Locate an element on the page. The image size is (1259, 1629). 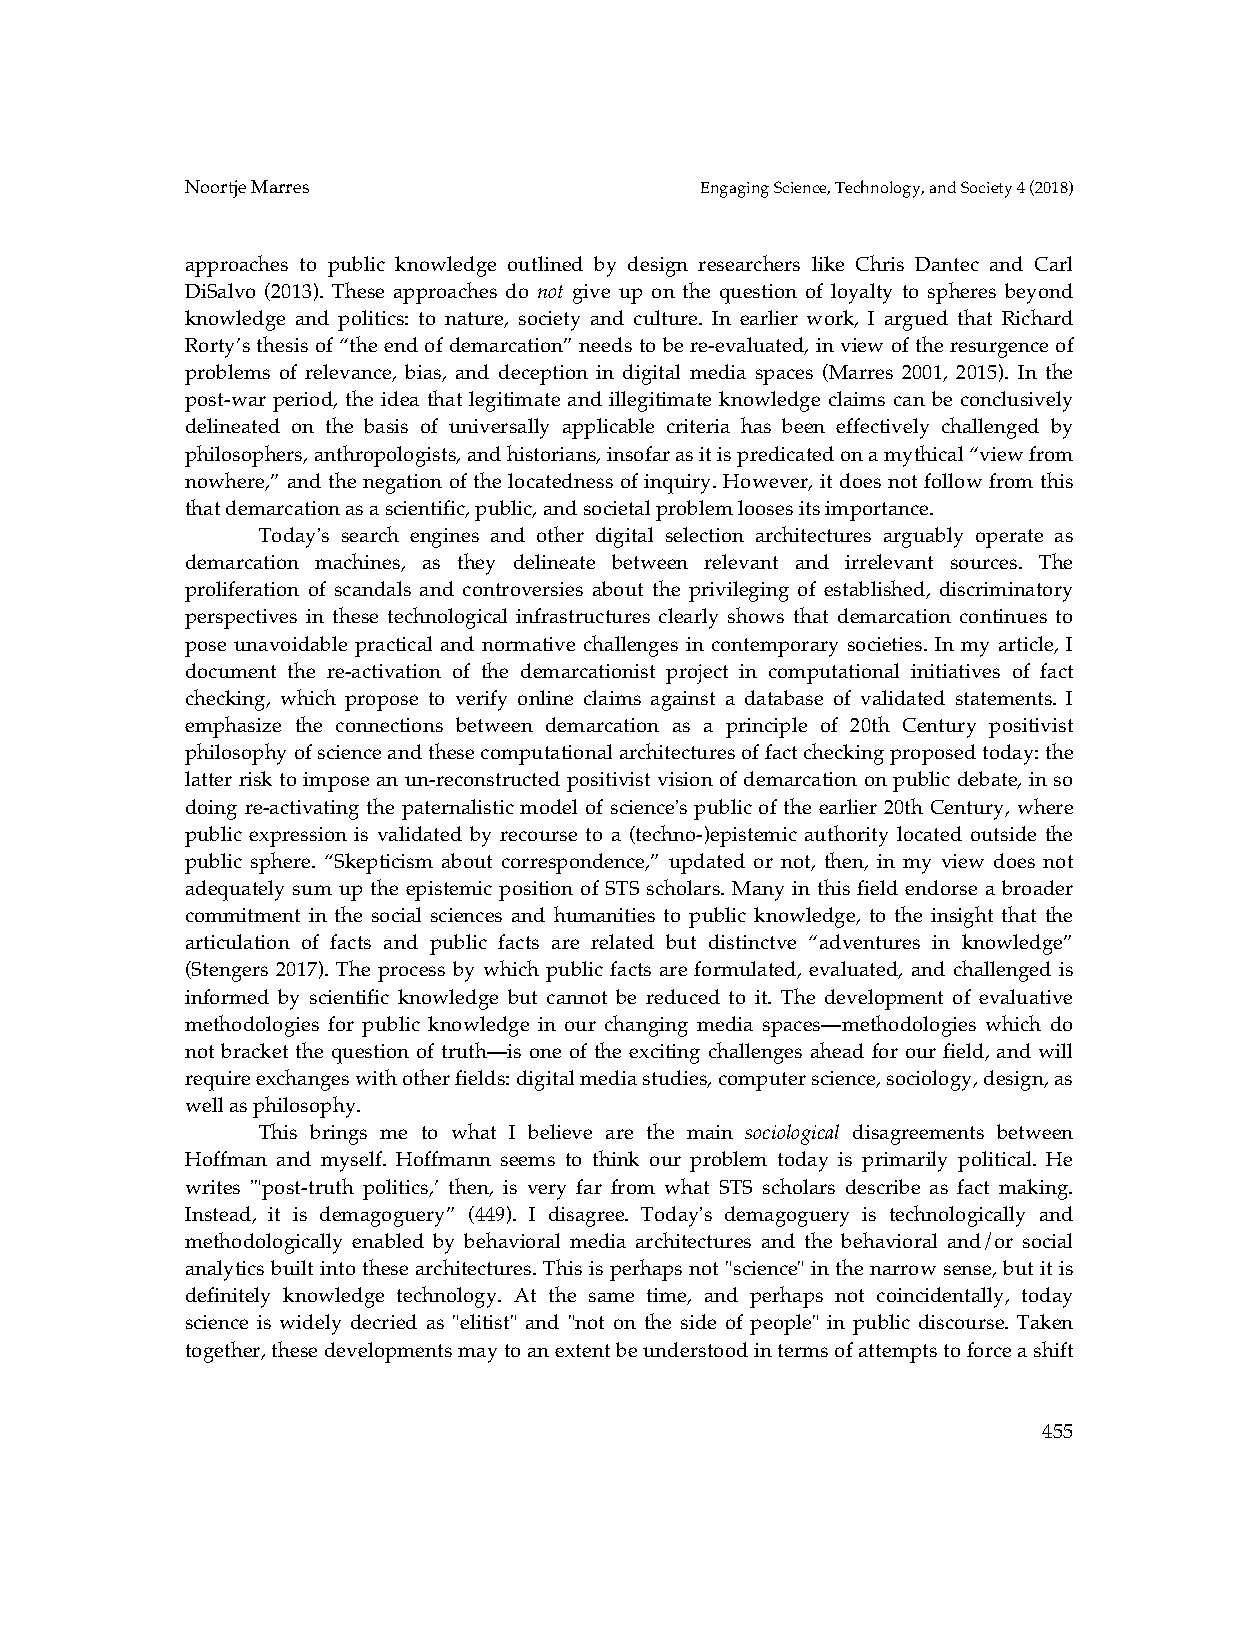
infrastructures is located at coordinates (583, 615).
